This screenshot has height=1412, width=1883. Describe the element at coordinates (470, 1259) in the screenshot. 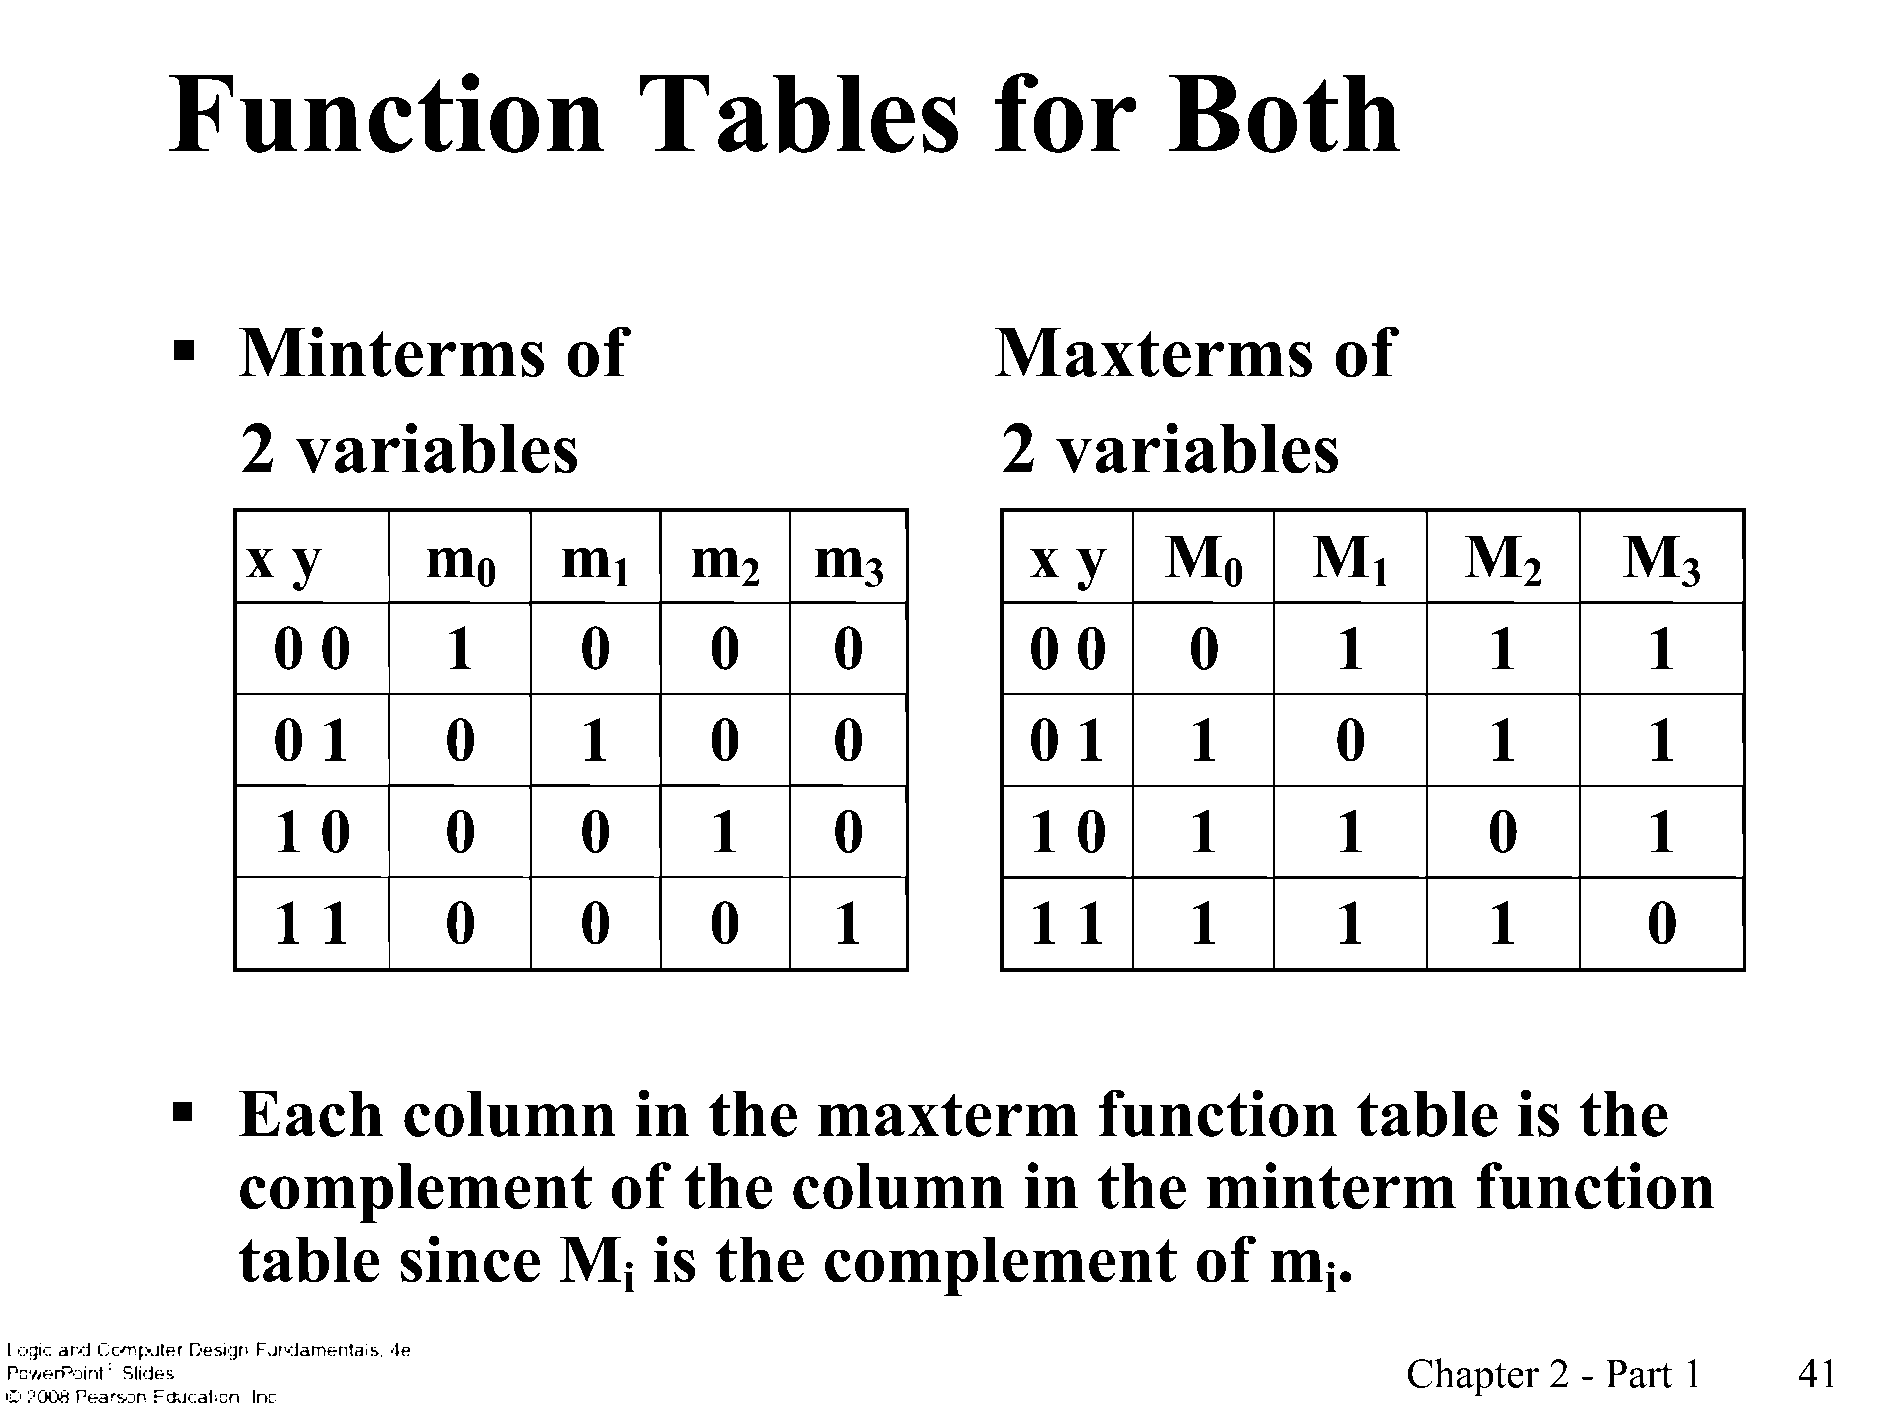

I see `since` at that location.
